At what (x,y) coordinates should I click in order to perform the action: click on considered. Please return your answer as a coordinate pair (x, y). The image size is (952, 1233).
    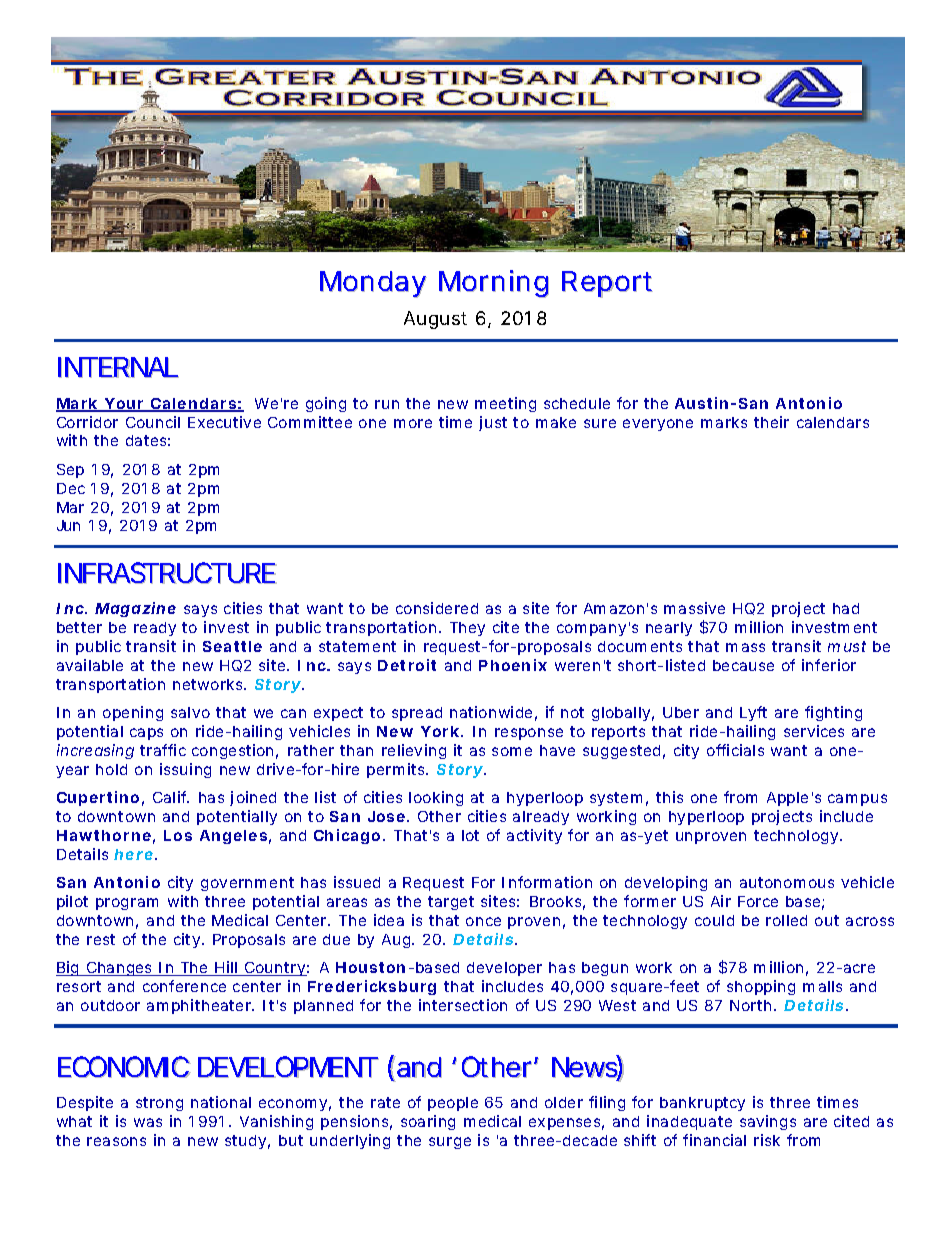
    Looking at the image, I should click on (437, 608).
